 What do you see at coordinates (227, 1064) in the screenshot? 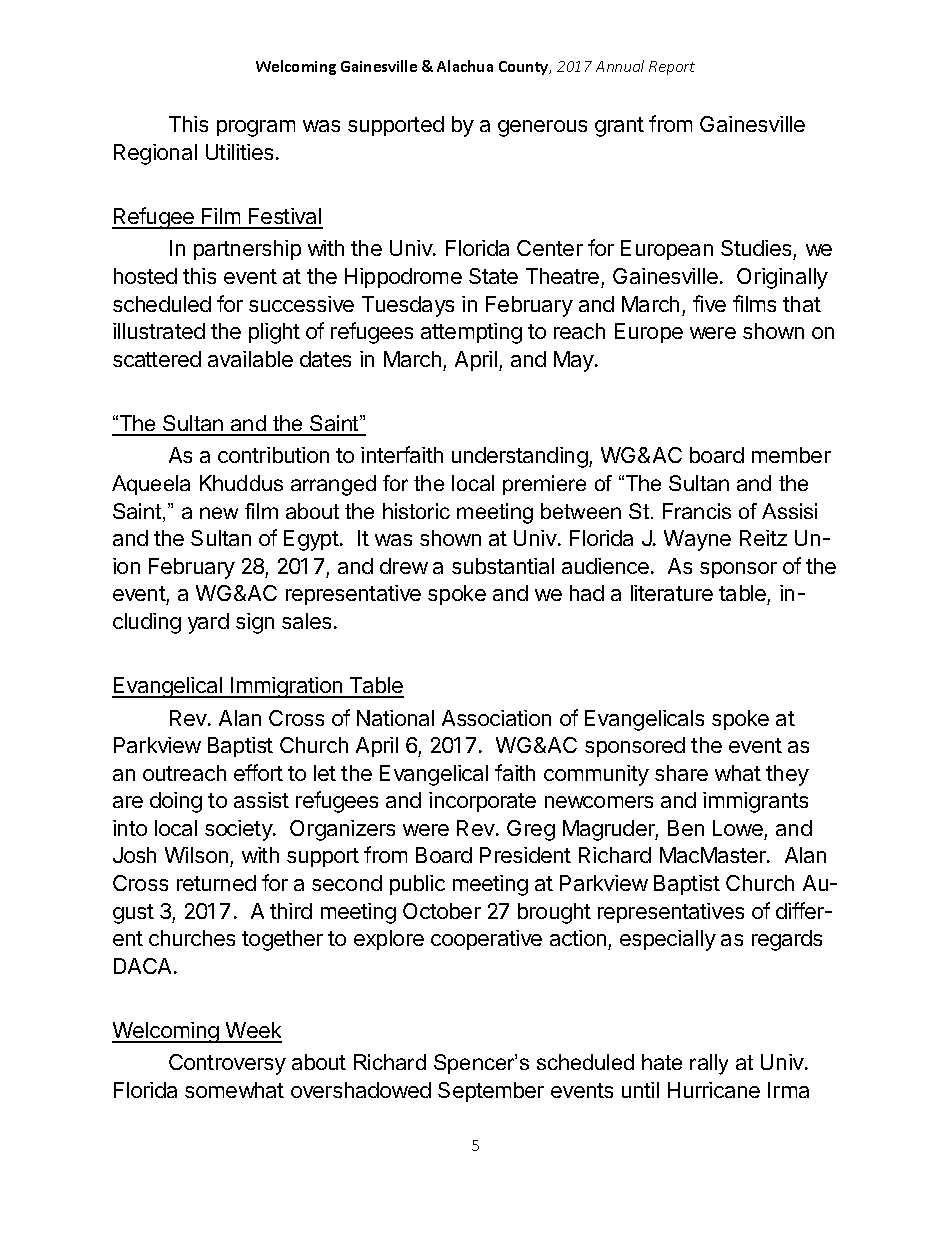
I see `Controversy` at bounding box center [227, 1064].
